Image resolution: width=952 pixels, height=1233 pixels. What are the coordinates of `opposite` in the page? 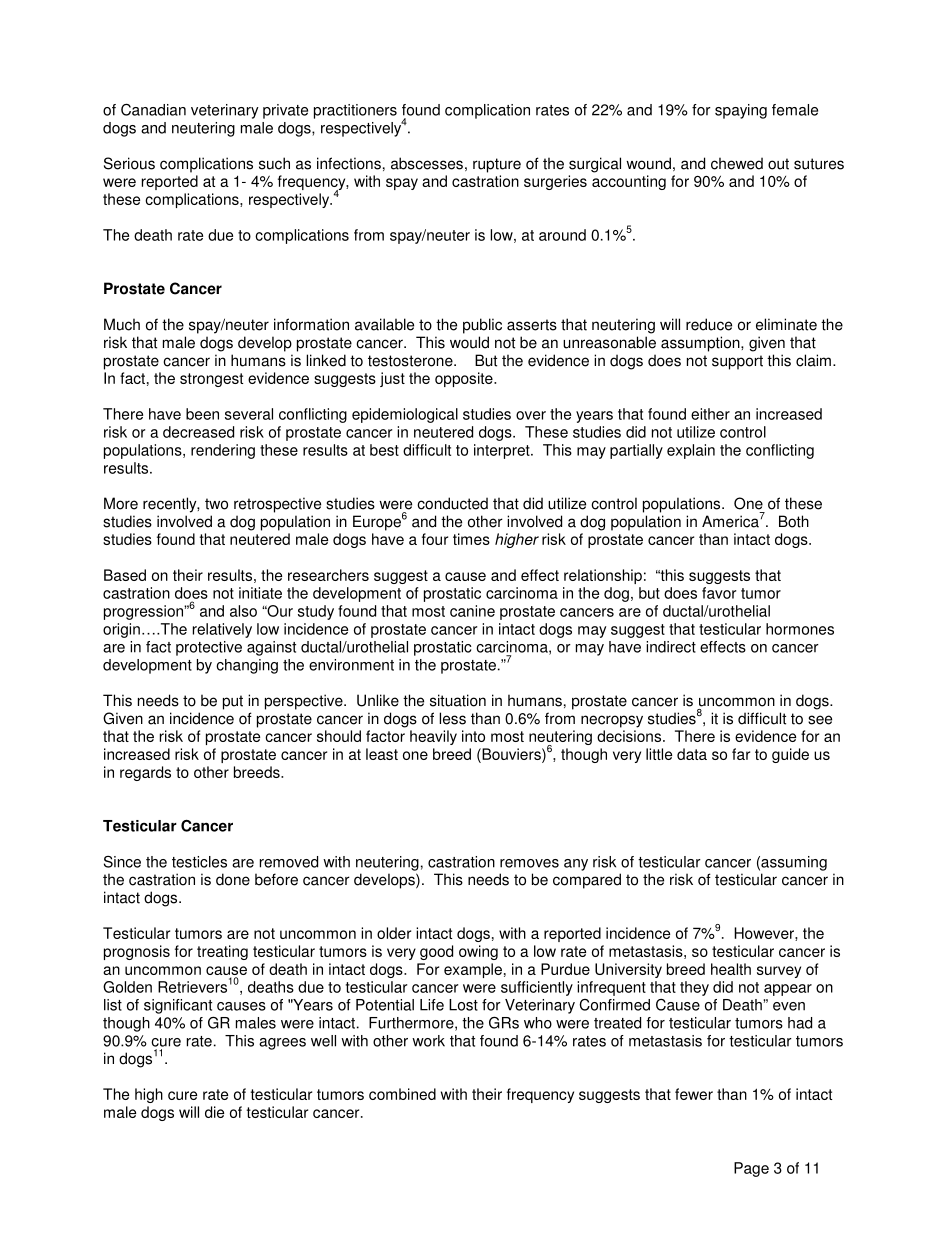 It's located at (465, 379).
